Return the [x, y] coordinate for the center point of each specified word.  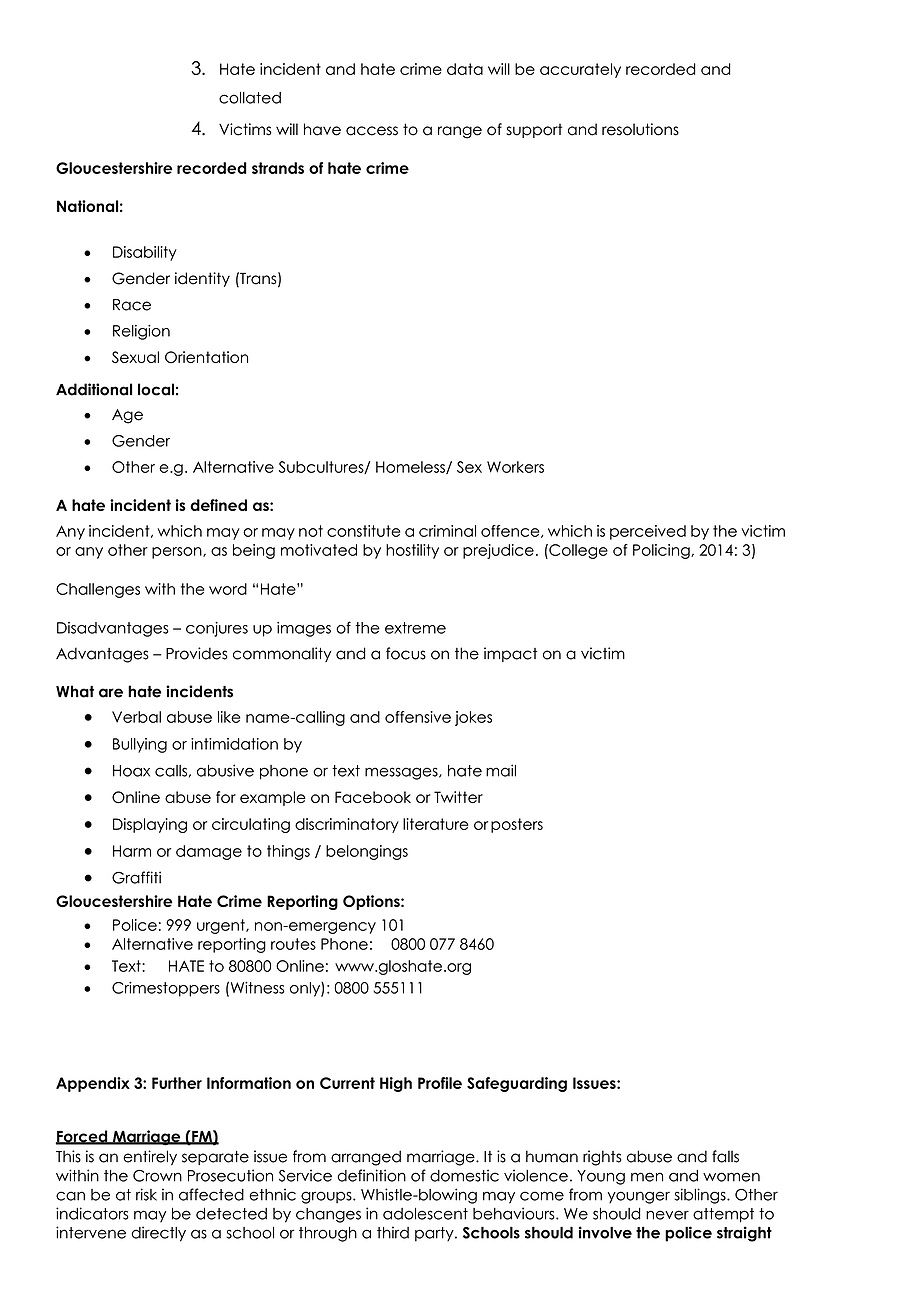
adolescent [425, 1214]
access [372, 131]
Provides [196, 653]
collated [250, 98]
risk [146, 1194]
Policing [662, 551]
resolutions [640, 129]
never [667, 1215]
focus [406, 653]
